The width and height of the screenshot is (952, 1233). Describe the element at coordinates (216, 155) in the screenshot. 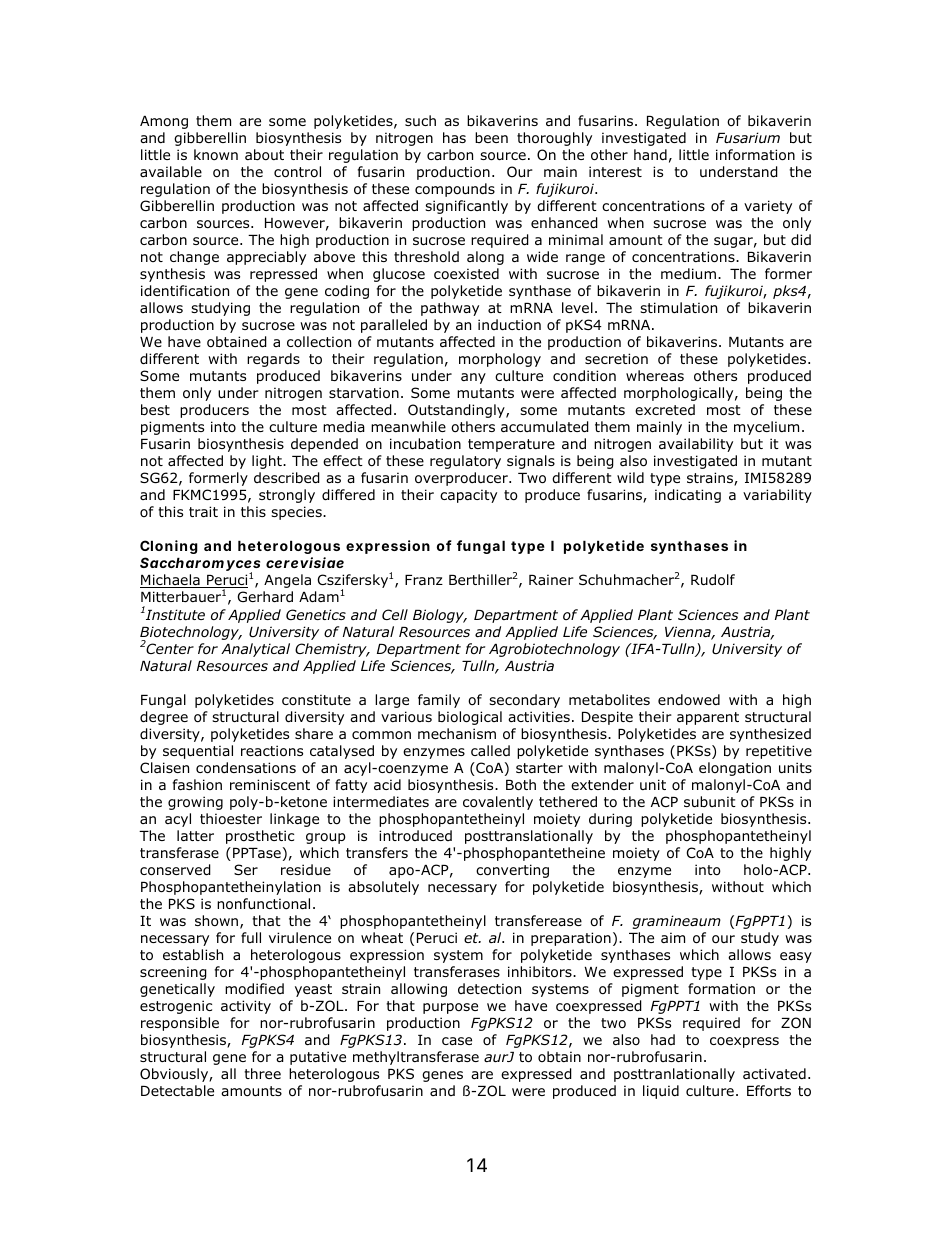

I see `known` at that location.
